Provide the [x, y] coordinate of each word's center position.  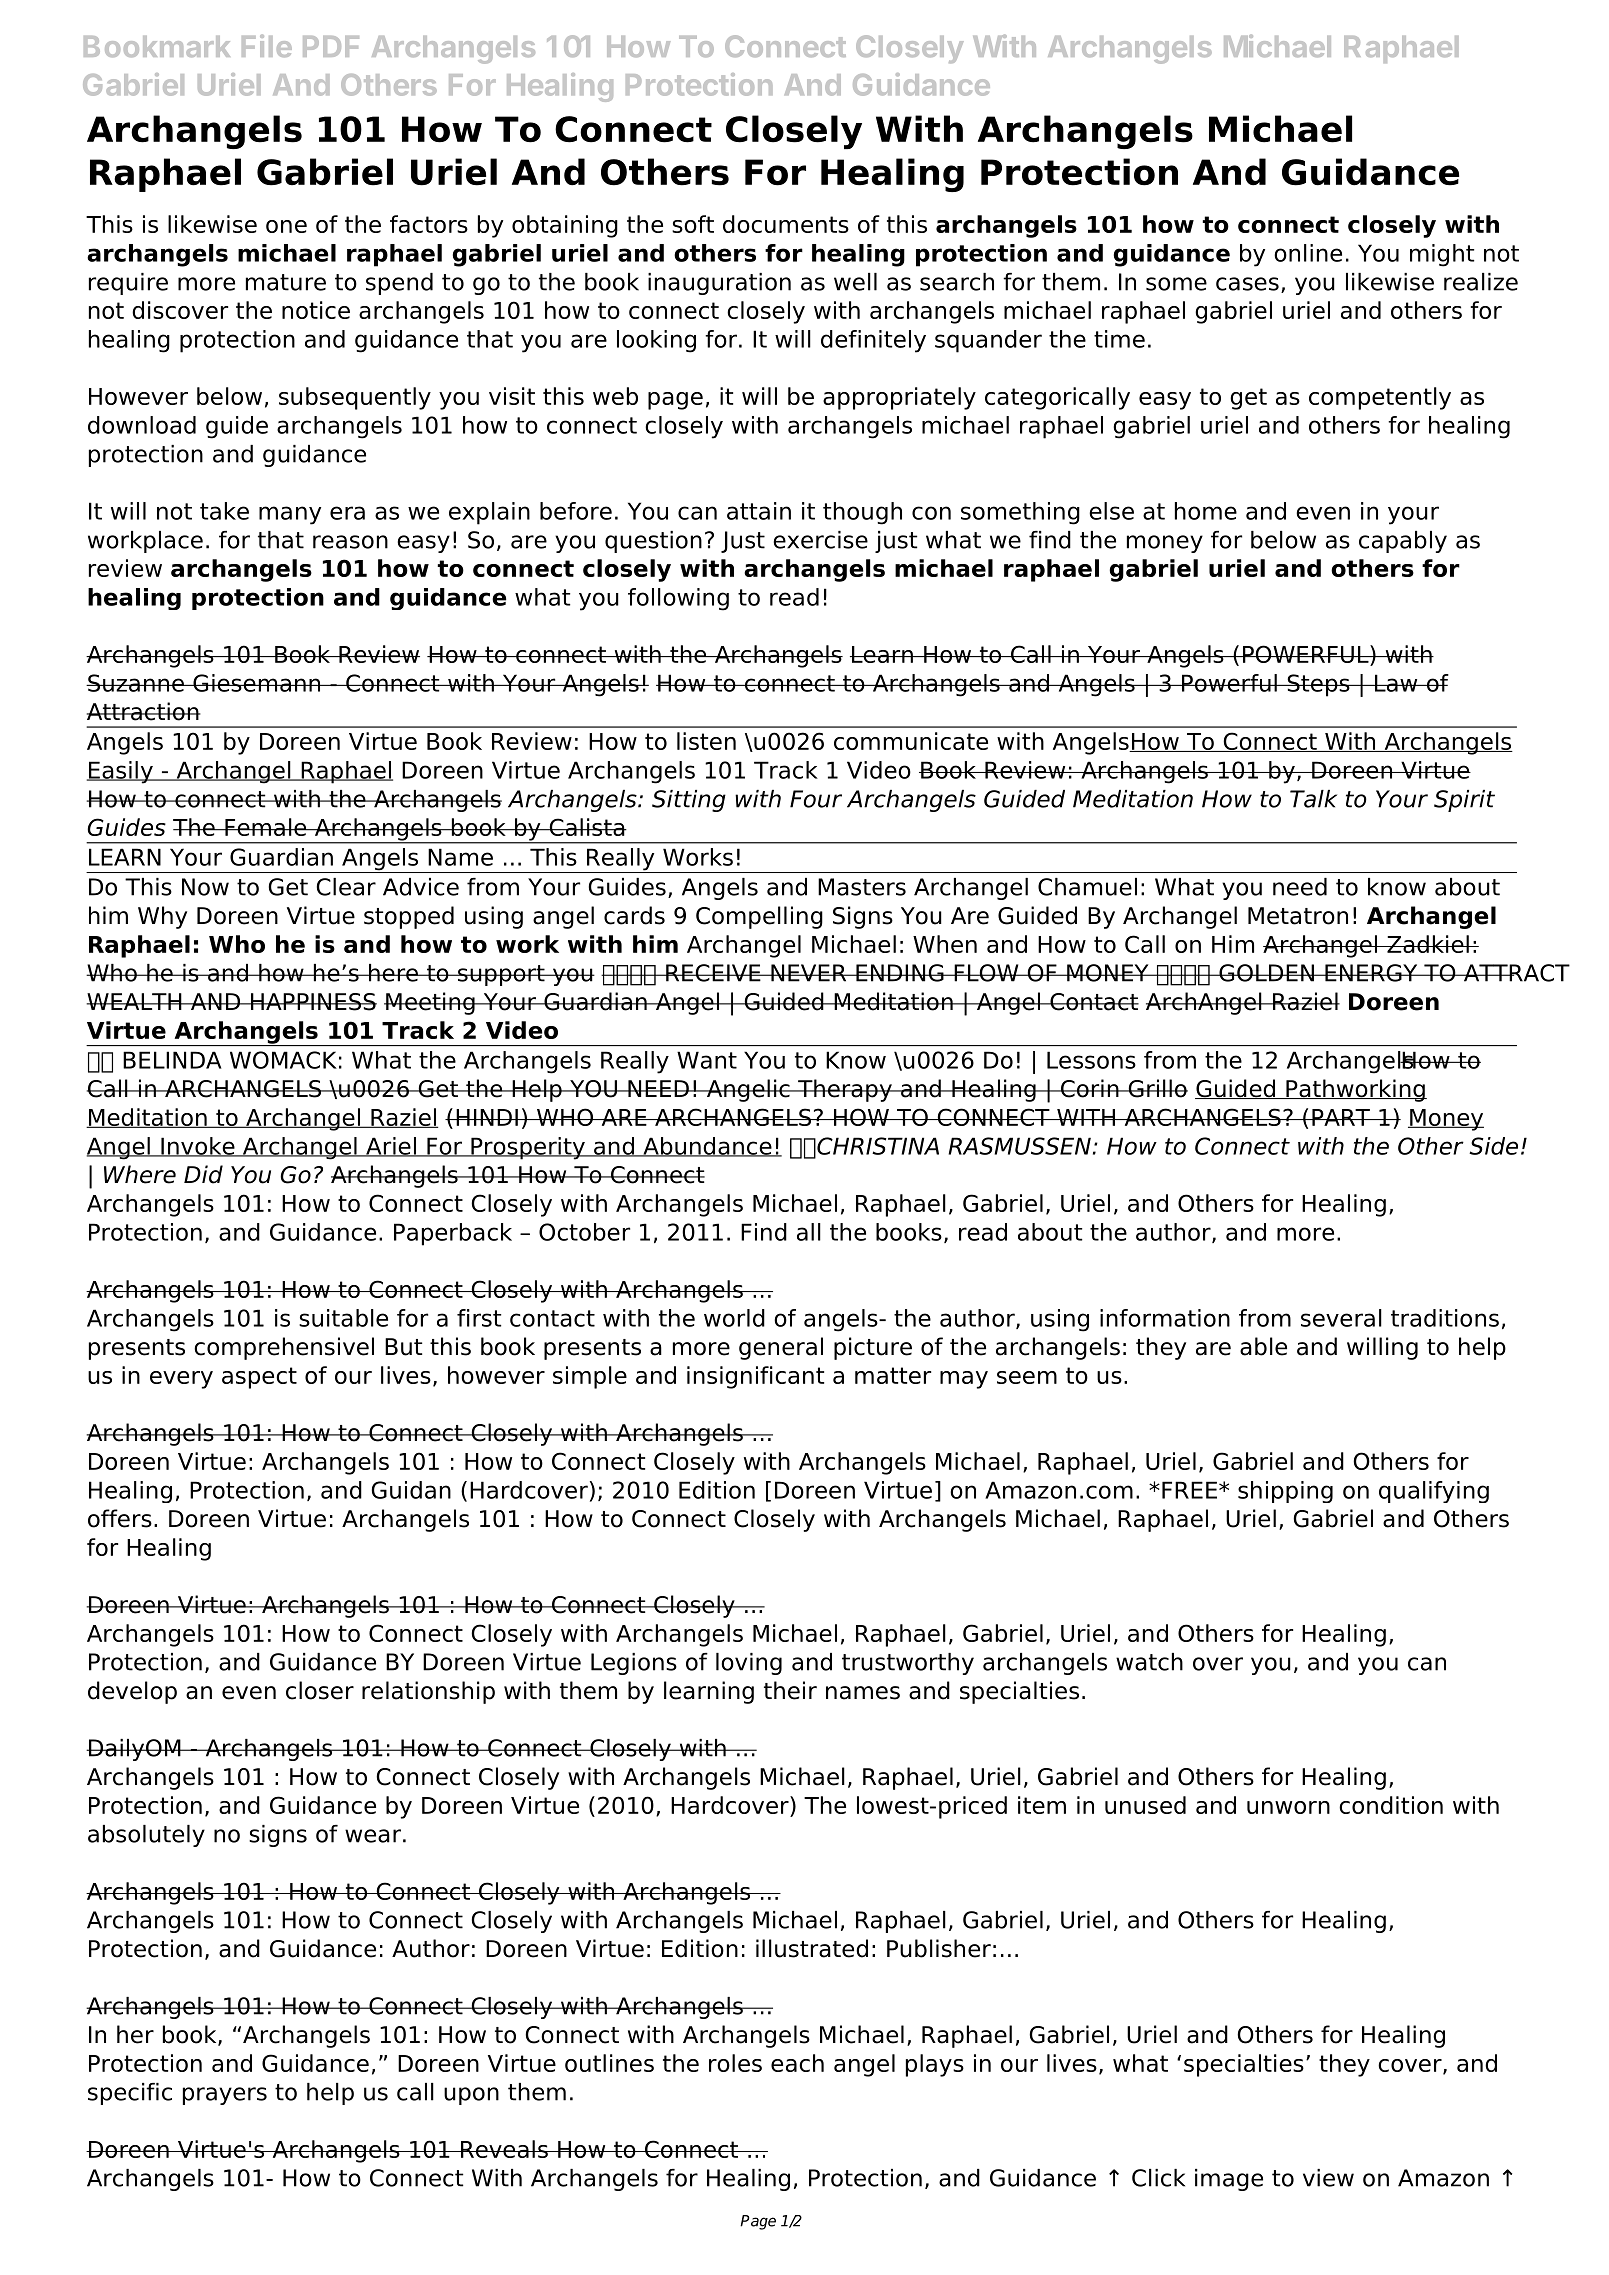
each [797, 2063]
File [267, 45]
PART [1341, 1117]
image [1229, 2180]
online [1308, 253]
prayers [225, 2096]
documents [786, 224]
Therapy [845, 1090]
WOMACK [283, 1060]
